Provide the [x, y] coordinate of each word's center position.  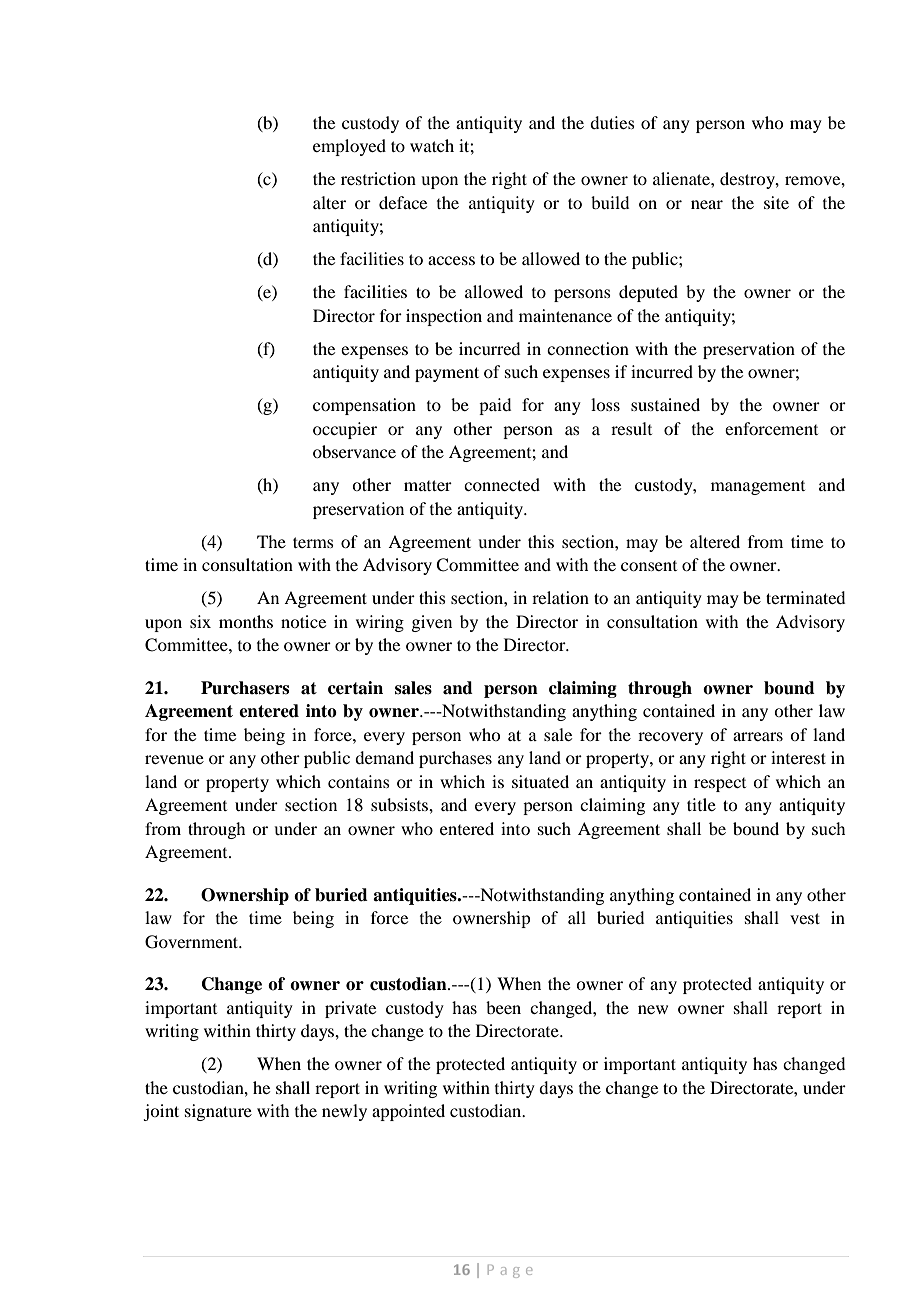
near [707, 204]
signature [218, 1112]
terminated [805, 597]
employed [349, 147]
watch [432, 145]
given [431, 623]
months [246, 621]
